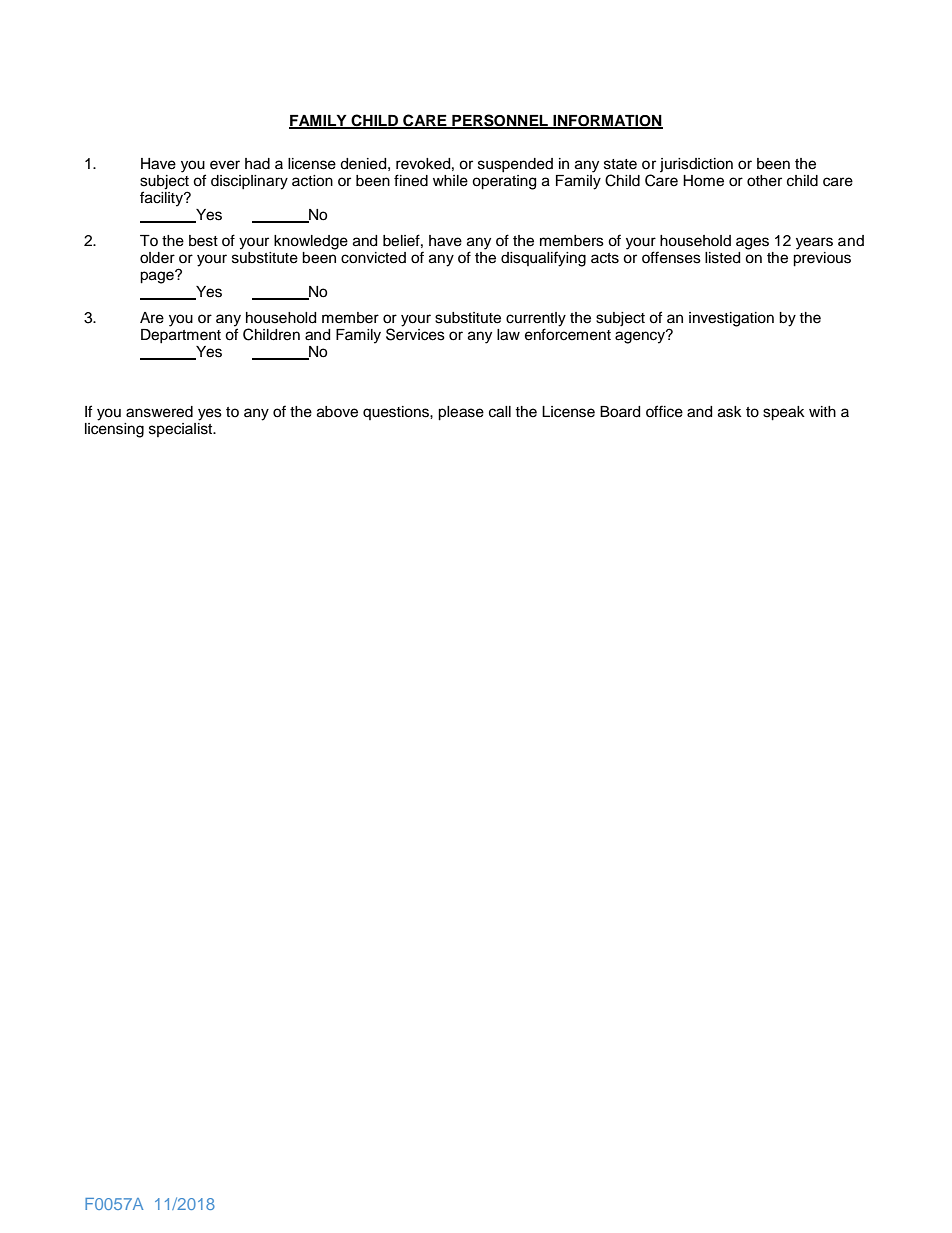 The image size is (952, 1233). Describe the element at coordinates (163, 198) in the page. I see `facility` at that location.
